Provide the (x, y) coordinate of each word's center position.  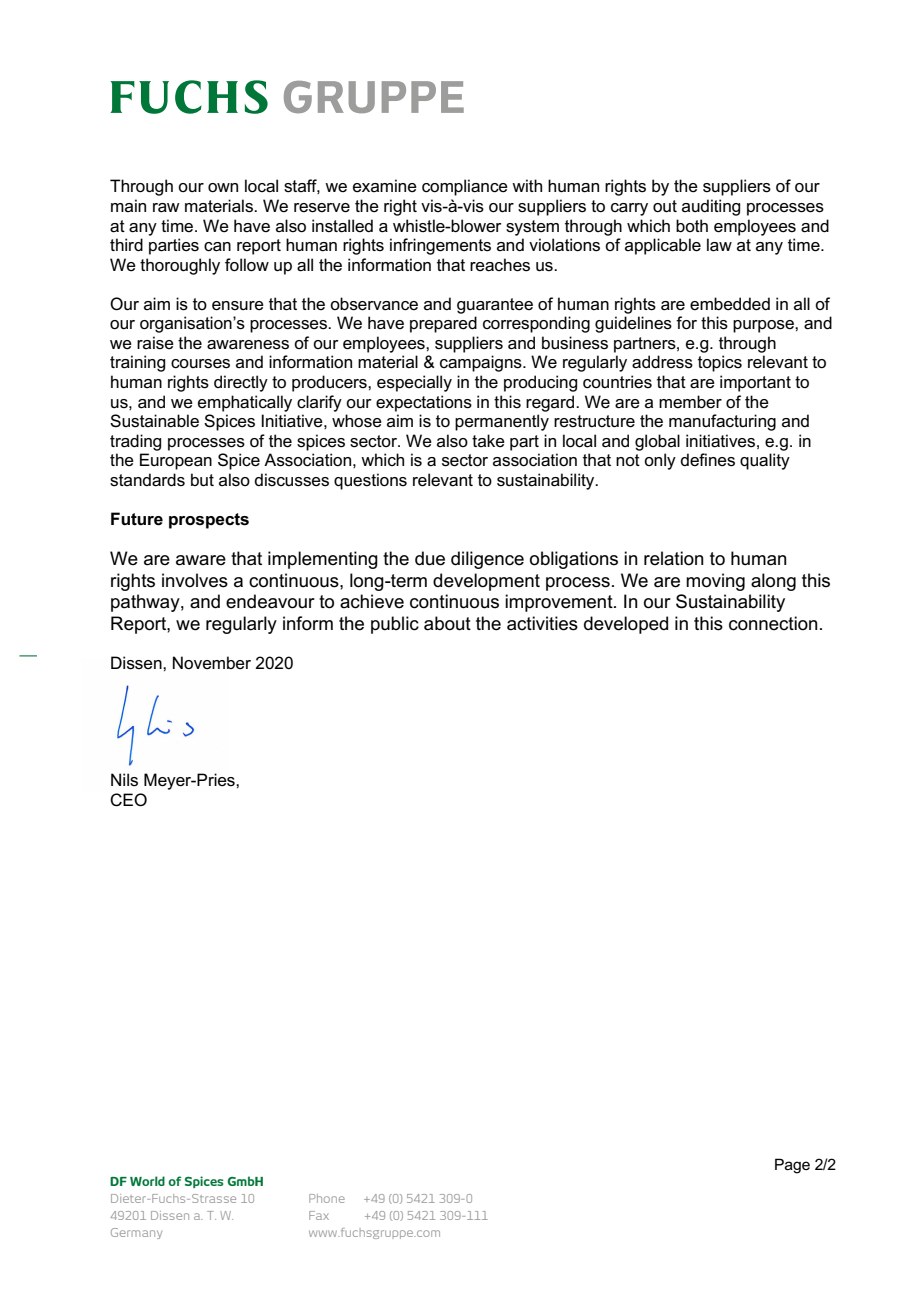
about (447, 623)
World (147, 1181)
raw (166, 208)
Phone (327, 1198)
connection (773, 623)
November (212, 663)
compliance (465, 187)
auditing (711, 207)
